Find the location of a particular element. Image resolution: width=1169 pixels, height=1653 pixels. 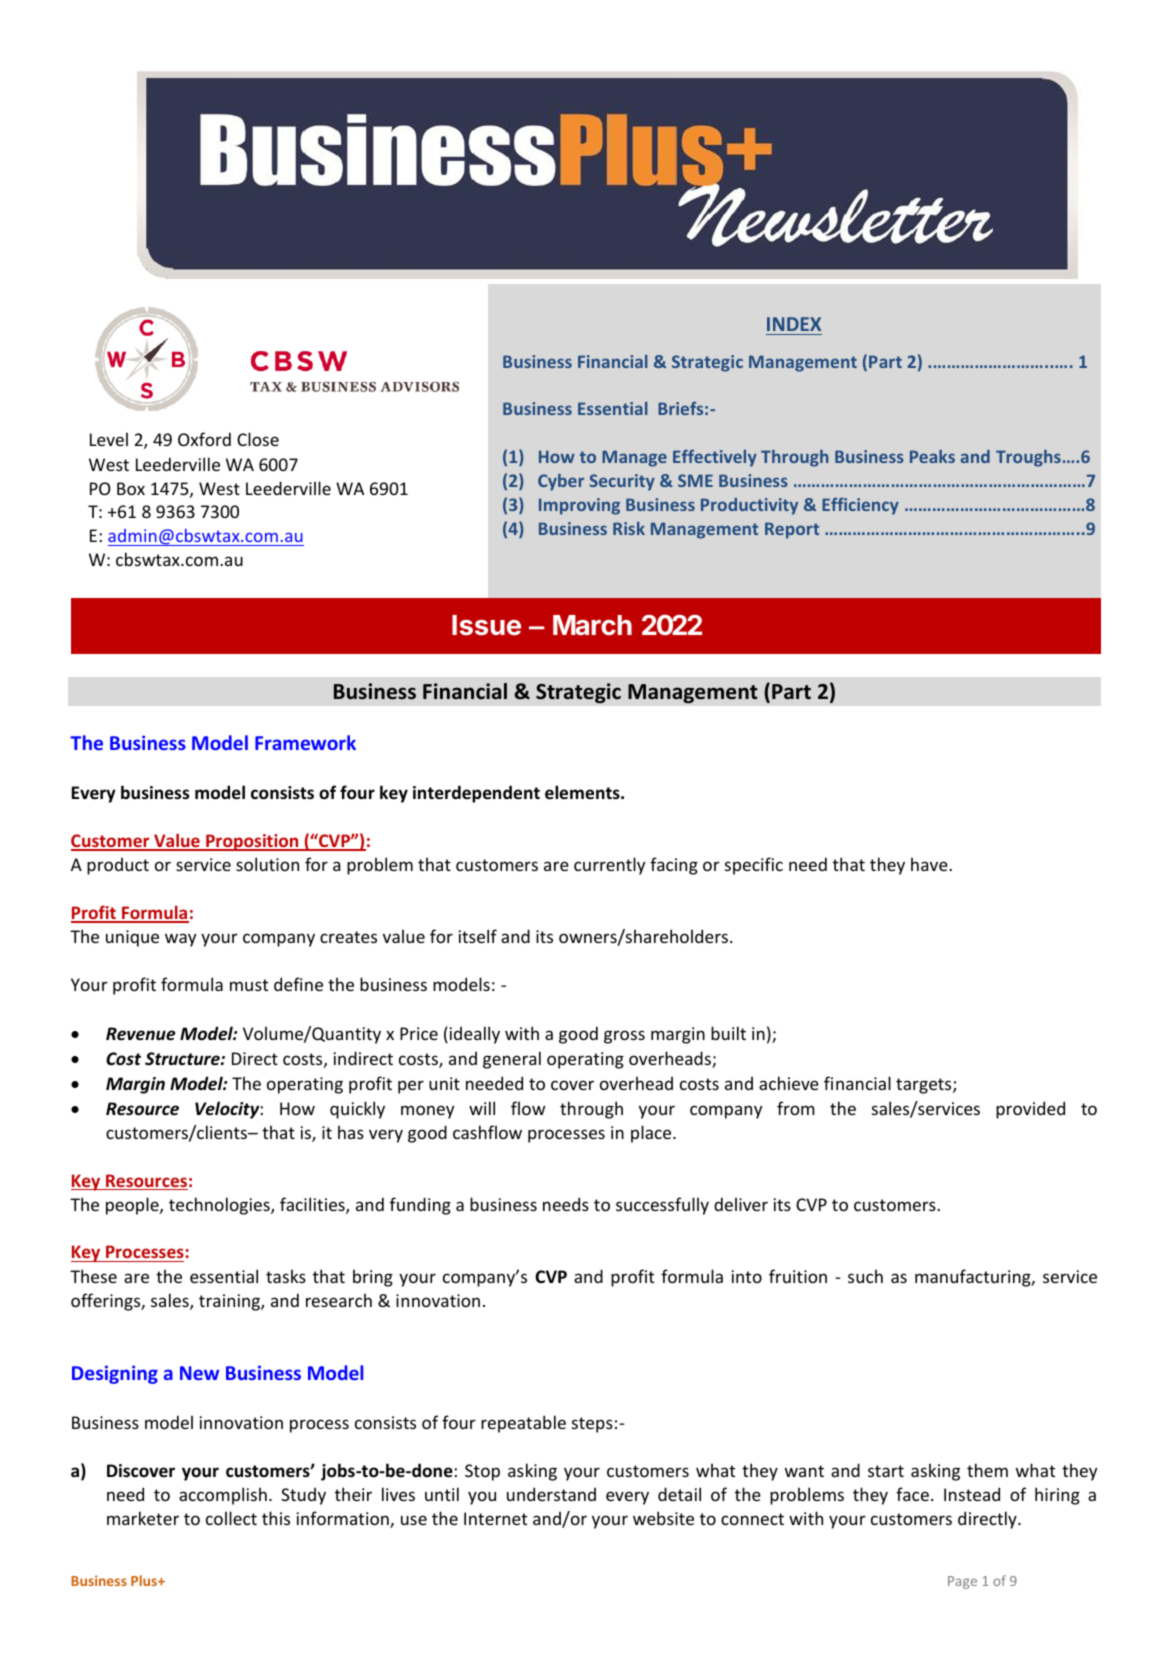

such is located at coordinates (865, 1276).
